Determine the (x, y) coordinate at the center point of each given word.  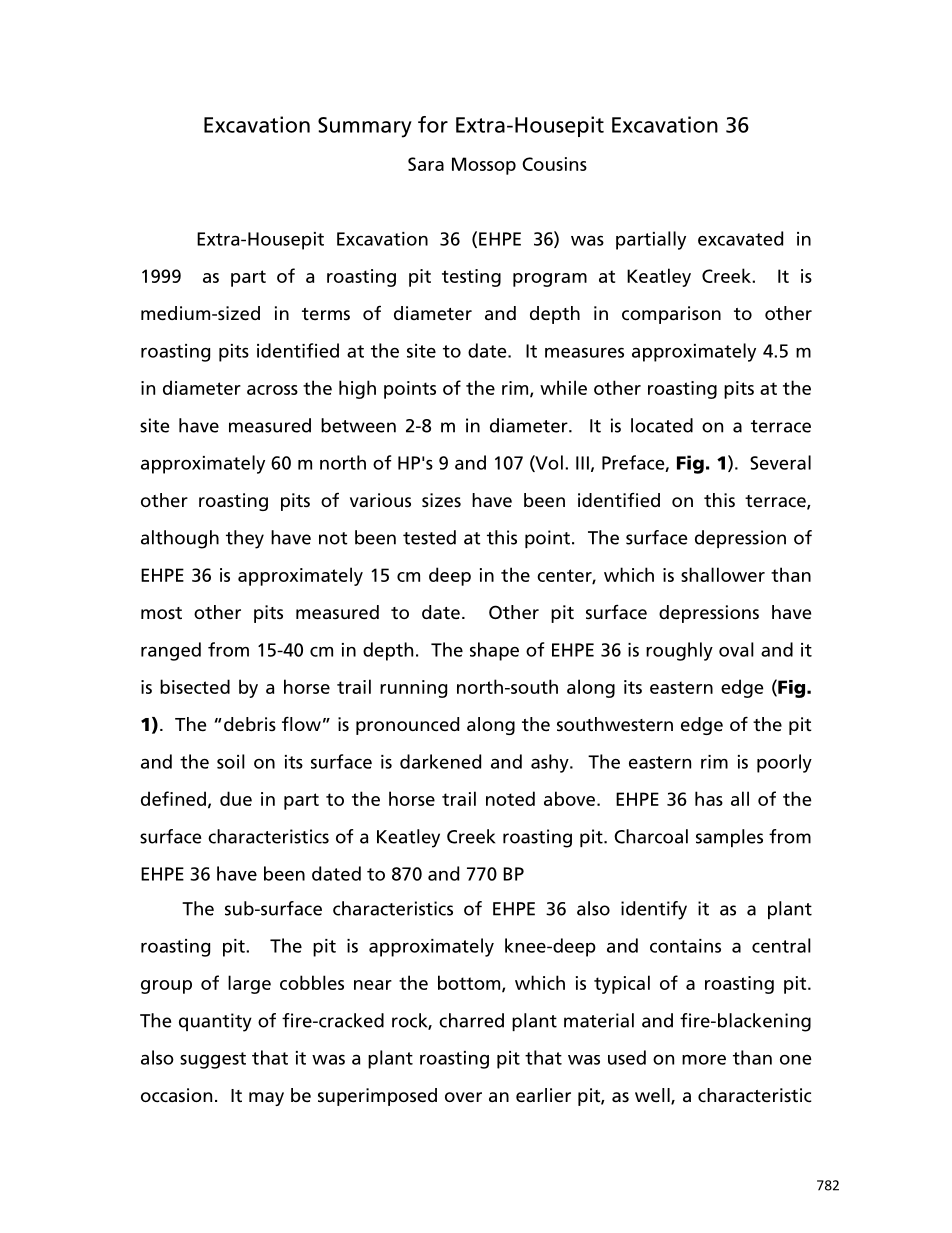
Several (780, 462)
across (272, 390)
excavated (740, 238)
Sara (426, 164)
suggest (213, 1060)
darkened (440, 761)
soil (231, 761)
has (709, 798)
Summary (365, 127)
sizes (441, 500)
